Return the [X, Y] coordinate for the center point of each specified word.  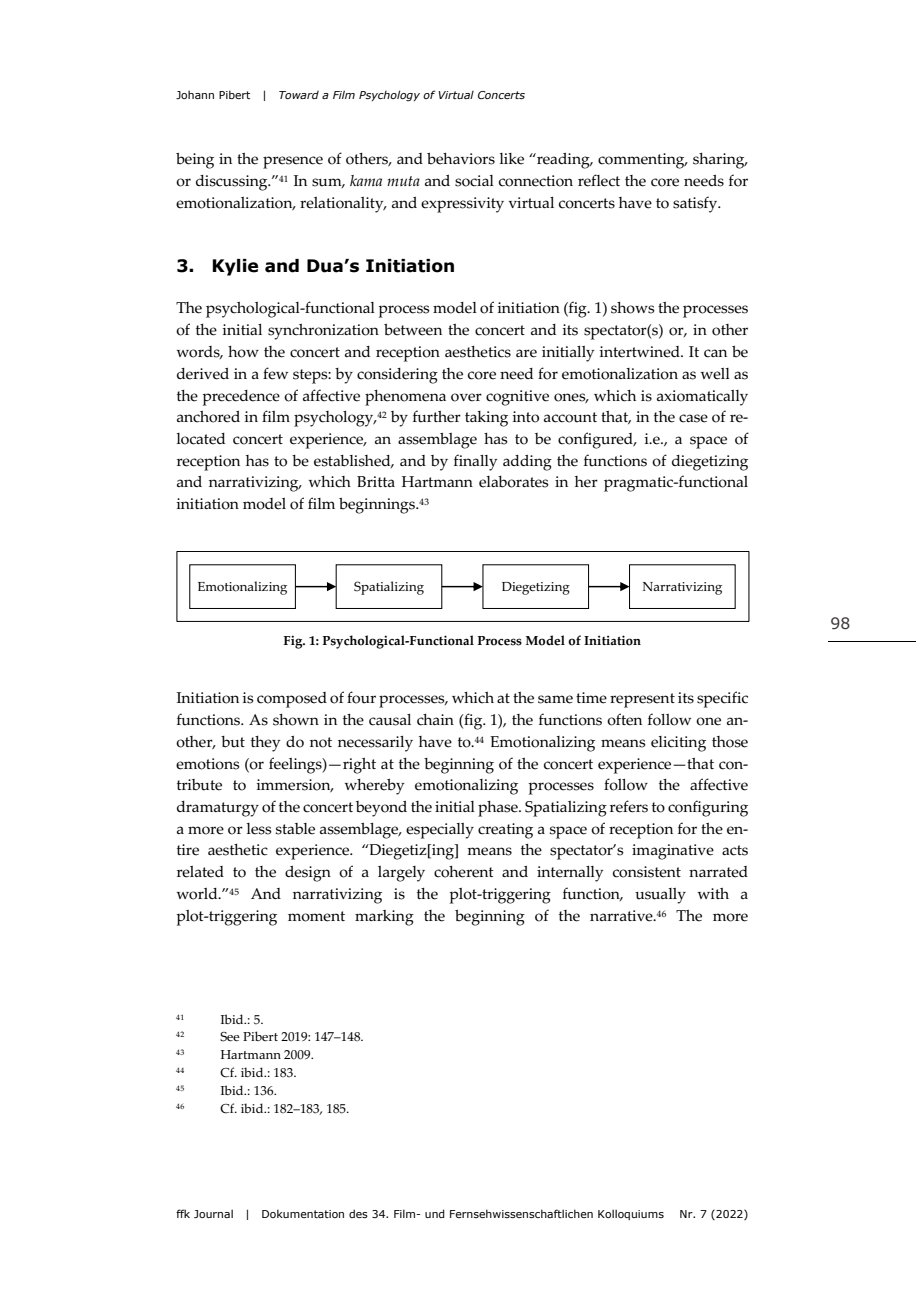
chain [435, 720]
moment [316, 916]
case [693, 418]
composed [292, 700]
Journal [213, 1213]
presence [293, 162]
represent [642, 700]
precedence [241, 398]
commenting [642, 161]
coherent [464, 872]
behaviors [461, 159]
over [466, 397]
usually [660, 896]
